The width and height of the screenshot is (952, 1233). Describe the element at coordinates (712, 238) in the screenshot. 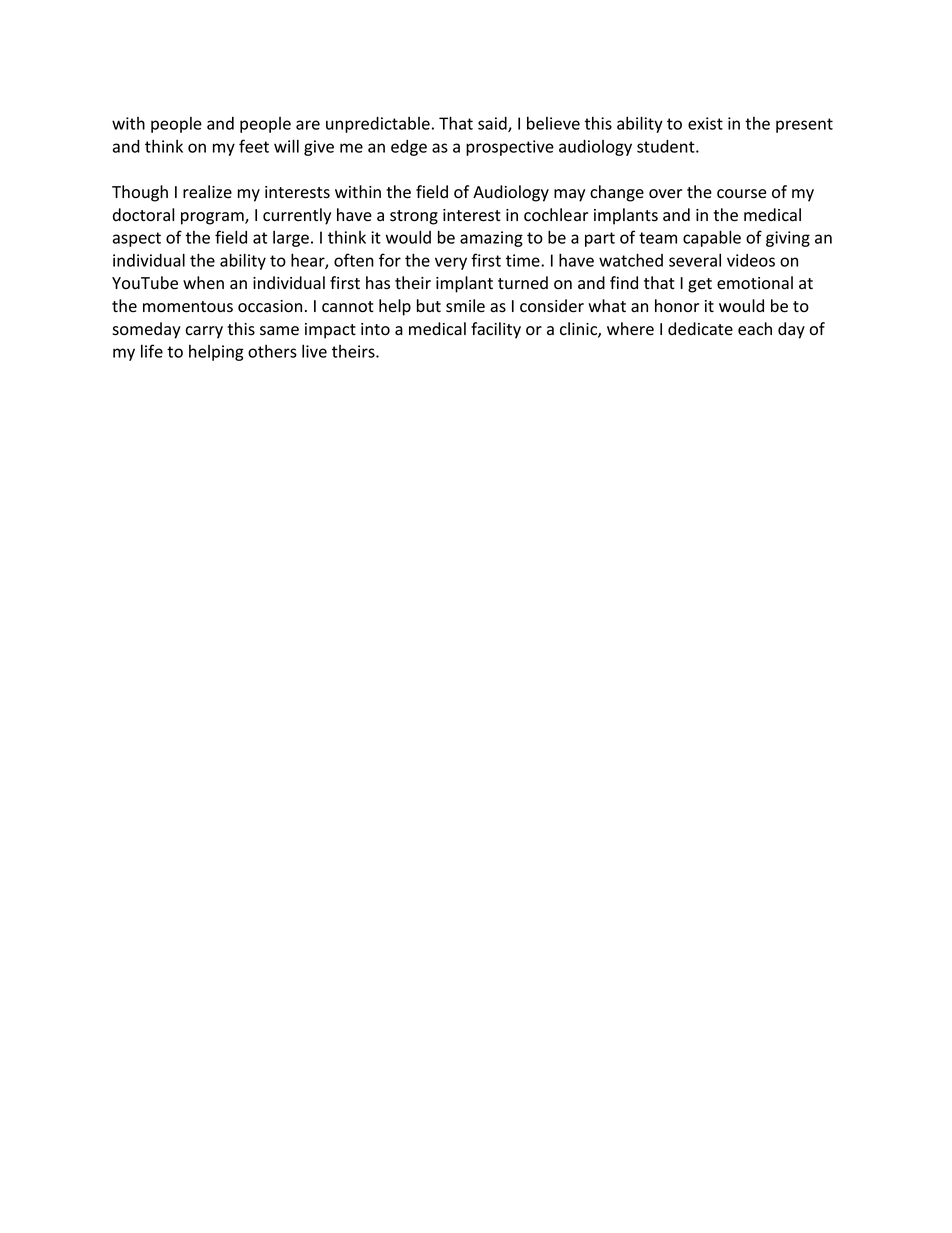

I see `capable` at that location.
